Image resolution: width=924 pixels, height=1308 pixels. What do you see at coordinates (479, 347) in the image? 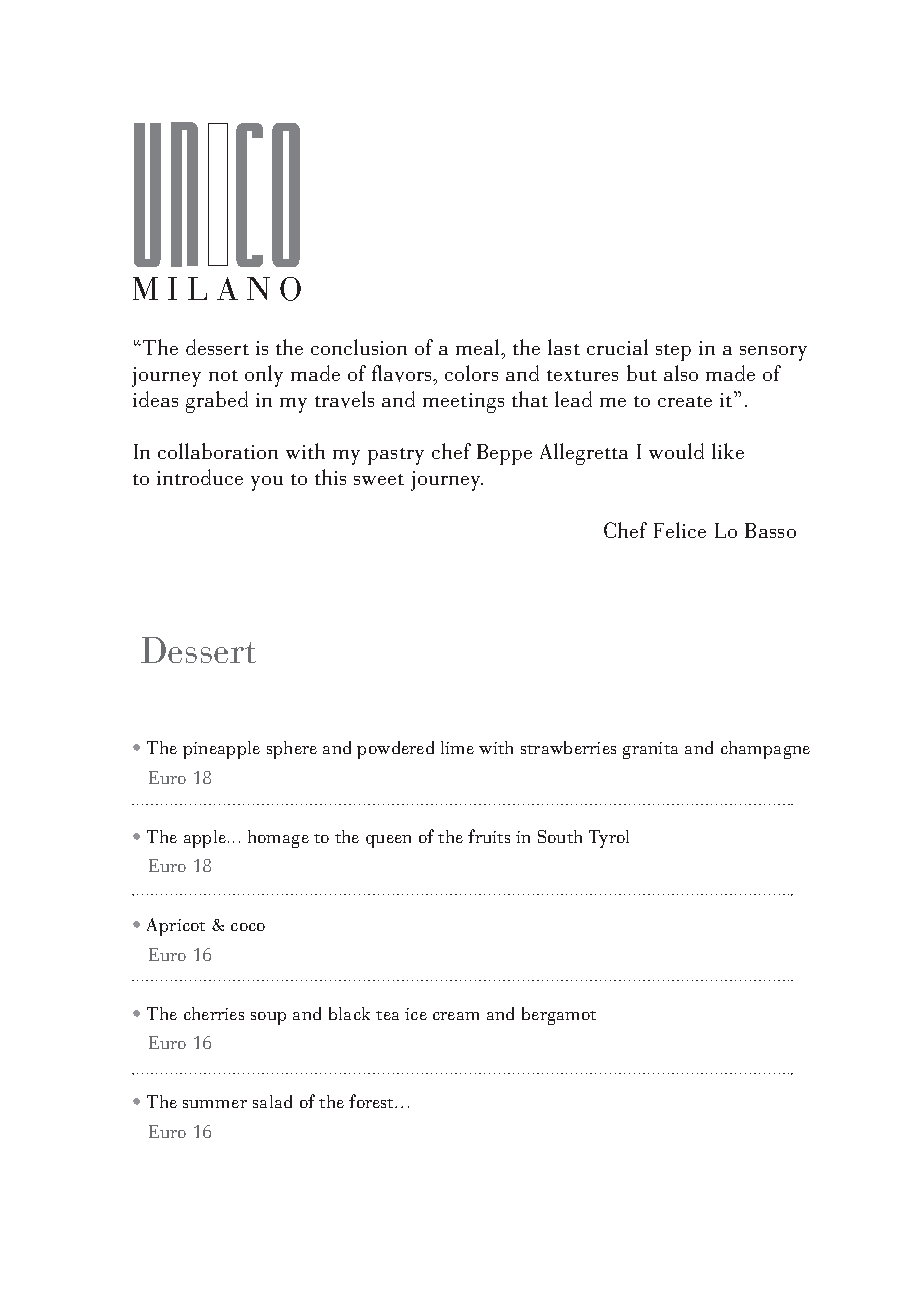
I see `meal` at bounding box center [479, 347].
